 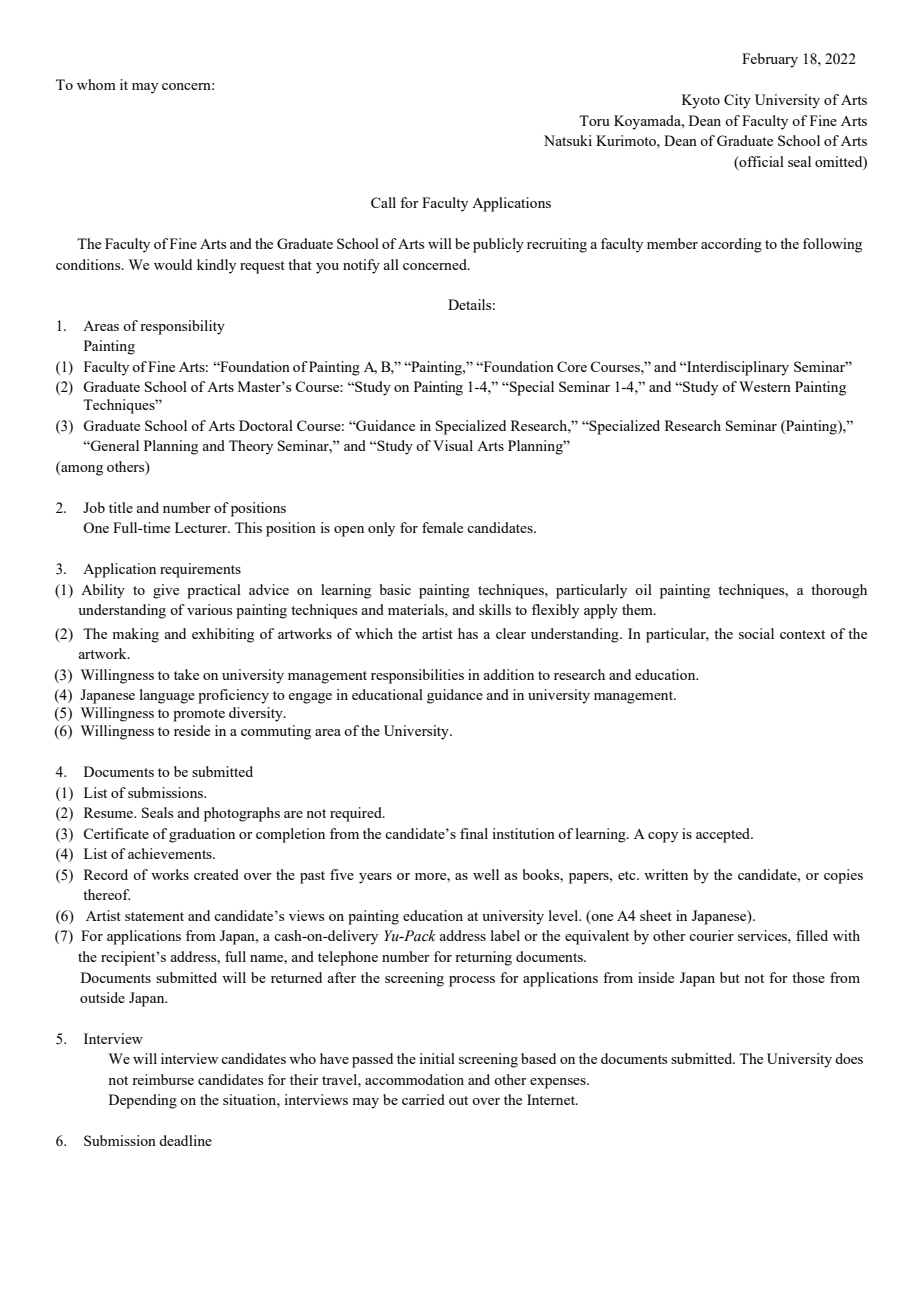 I want to click on responsibility, so click(x=182, y=327).
